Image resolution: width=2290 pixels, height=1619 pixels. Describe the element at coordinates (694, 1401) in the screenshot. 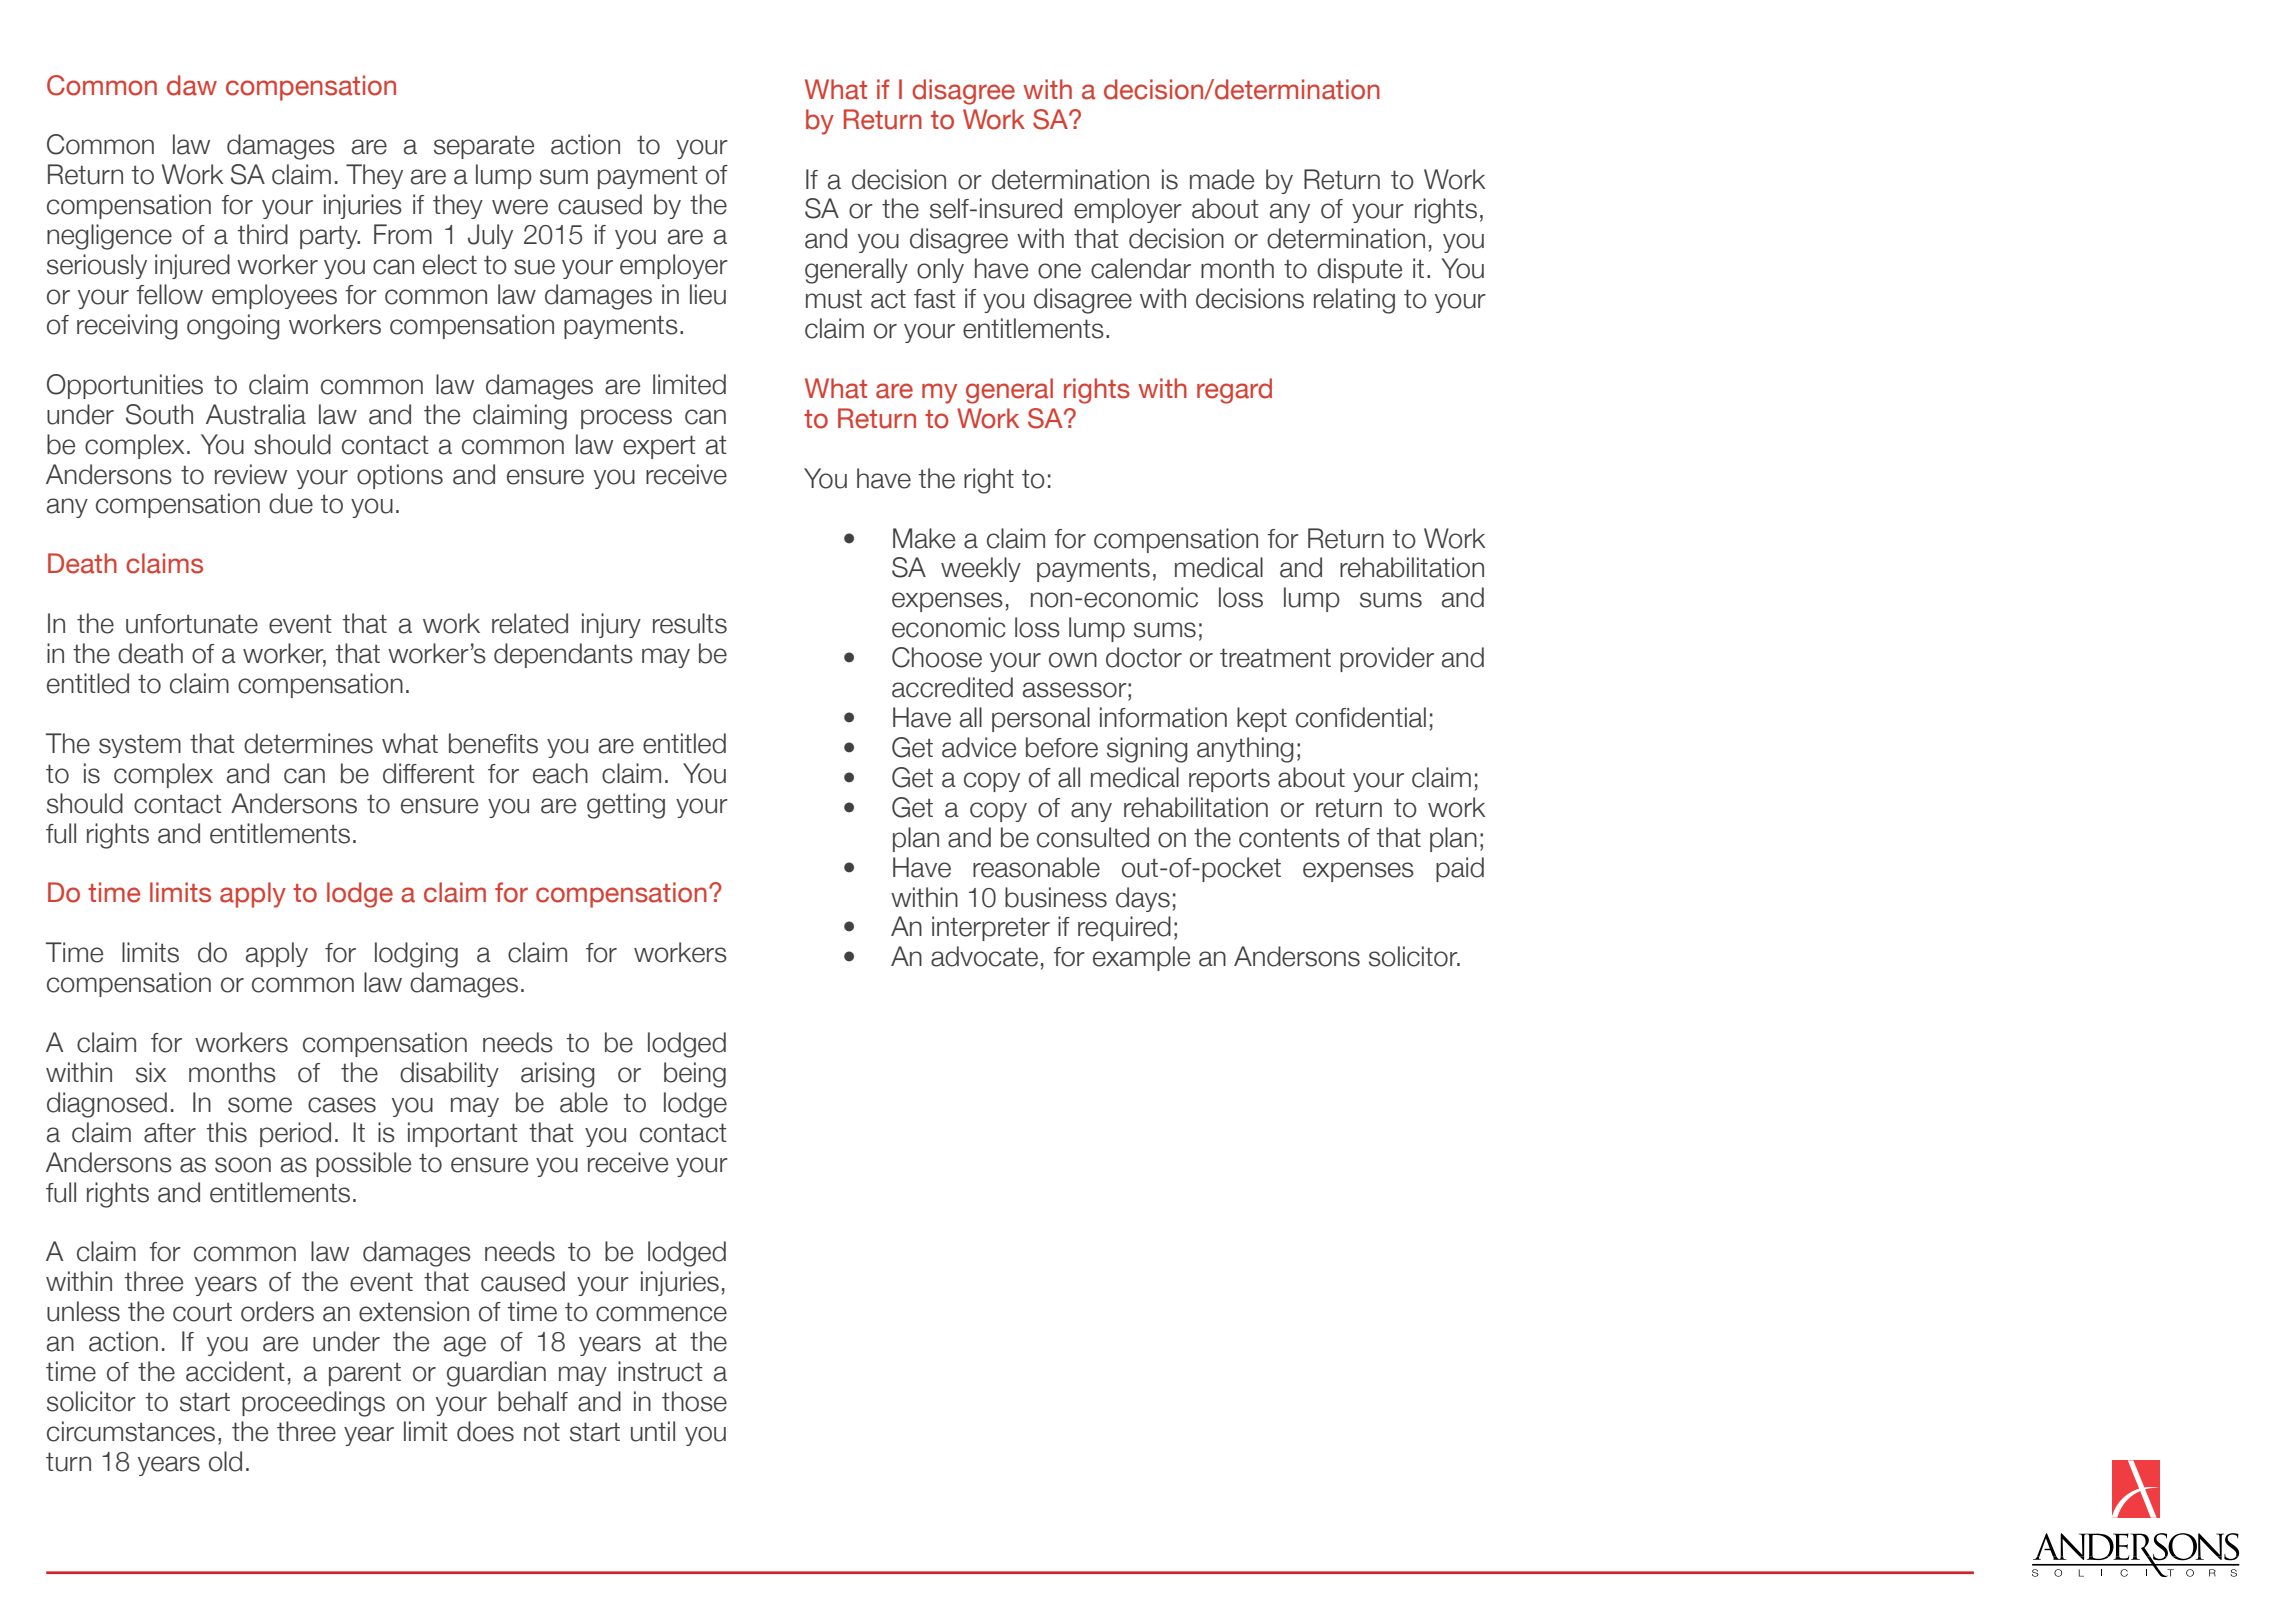

I see `those` at that location.
